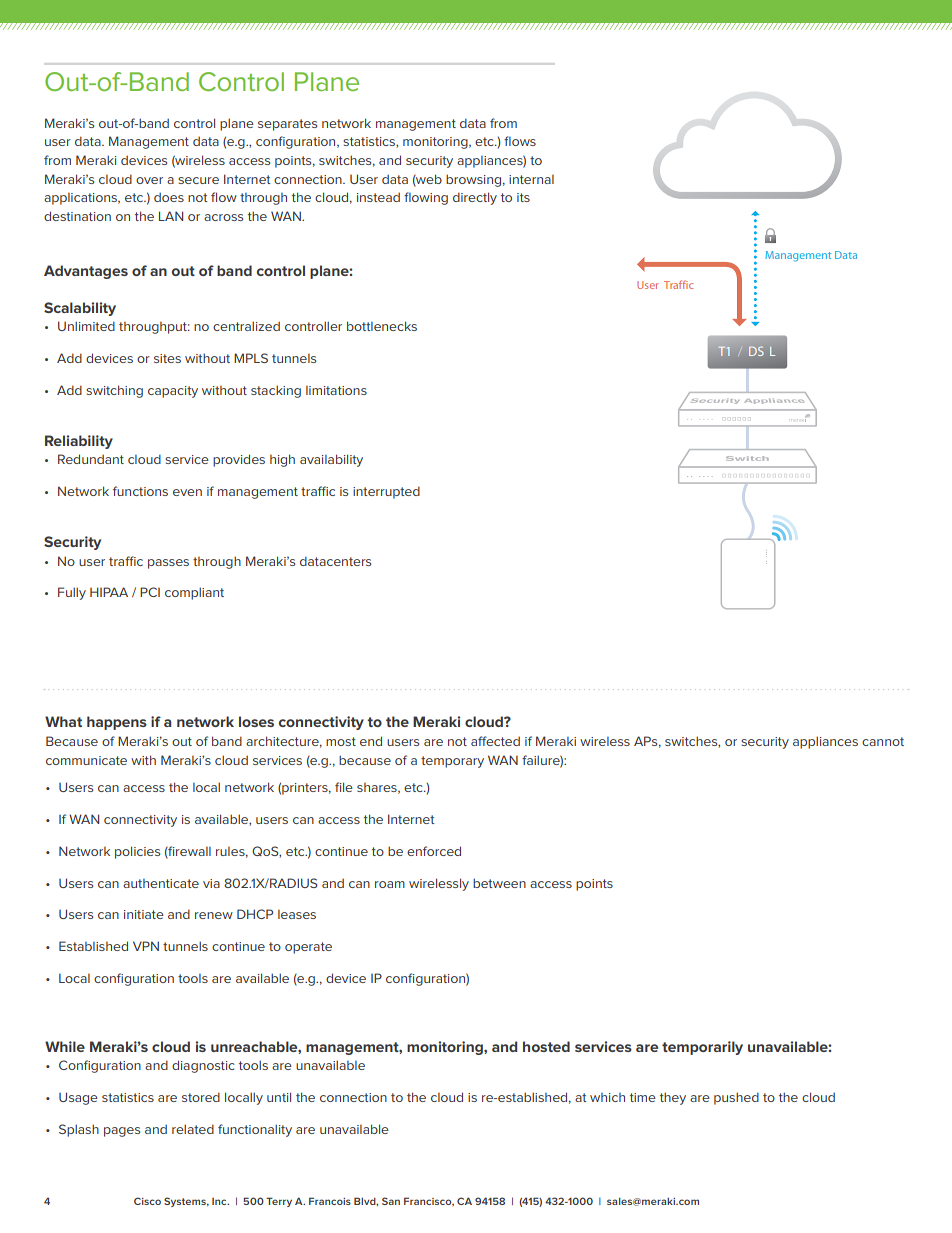 The width and height of the screenshot is (952, 1233). What do you see at coordinates (149, 180) in the screenshot?
I see `over` at bounding box center [149, 180].
